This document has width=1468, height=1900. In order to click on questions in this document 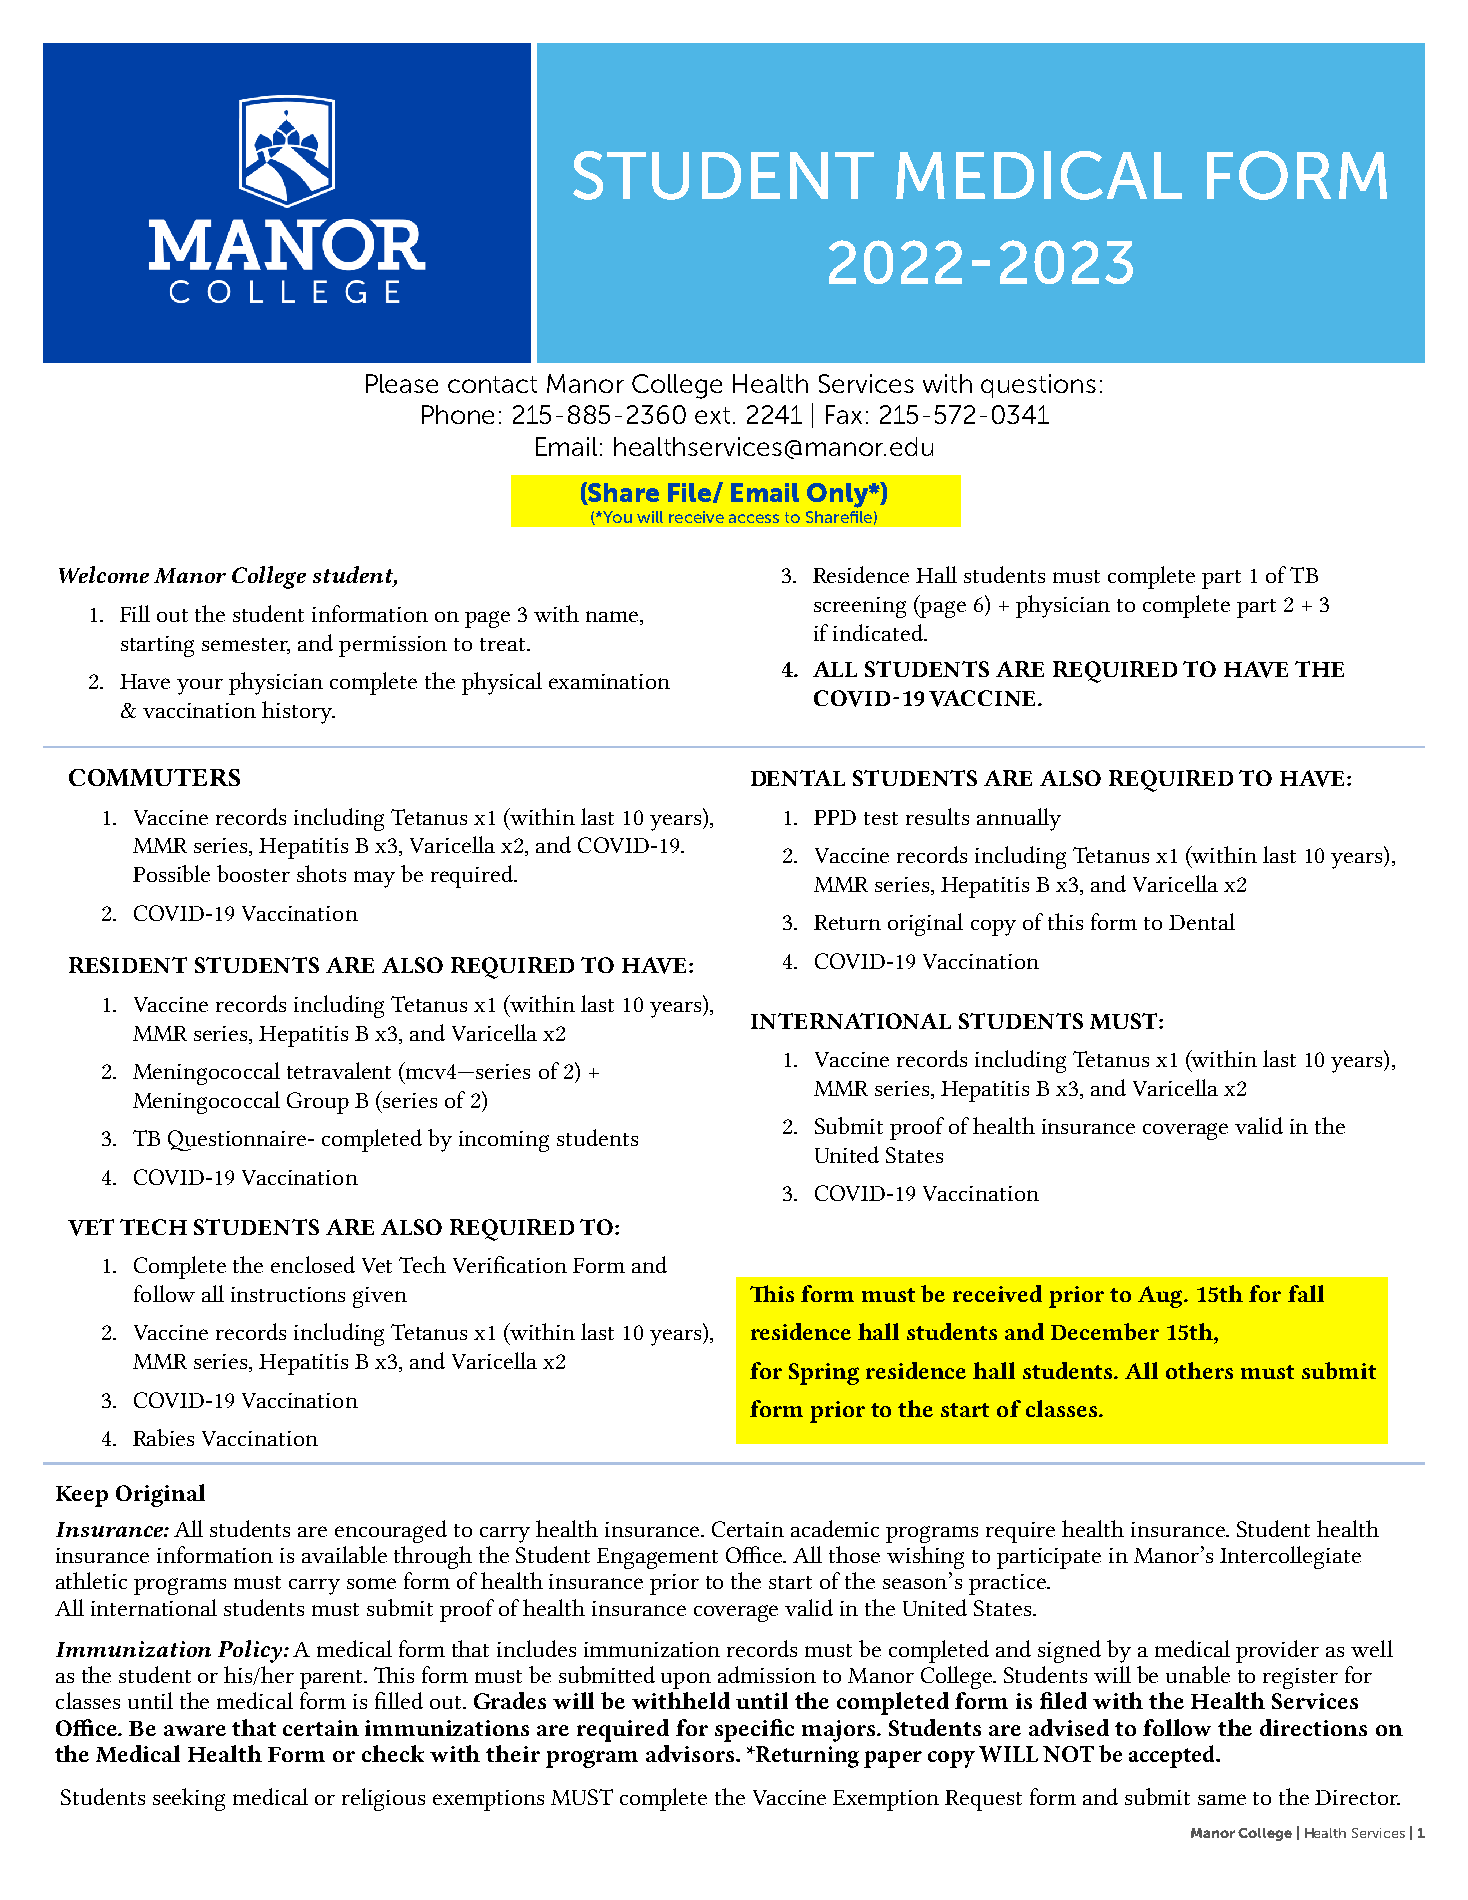, I will do `click(1038, 386)`.
